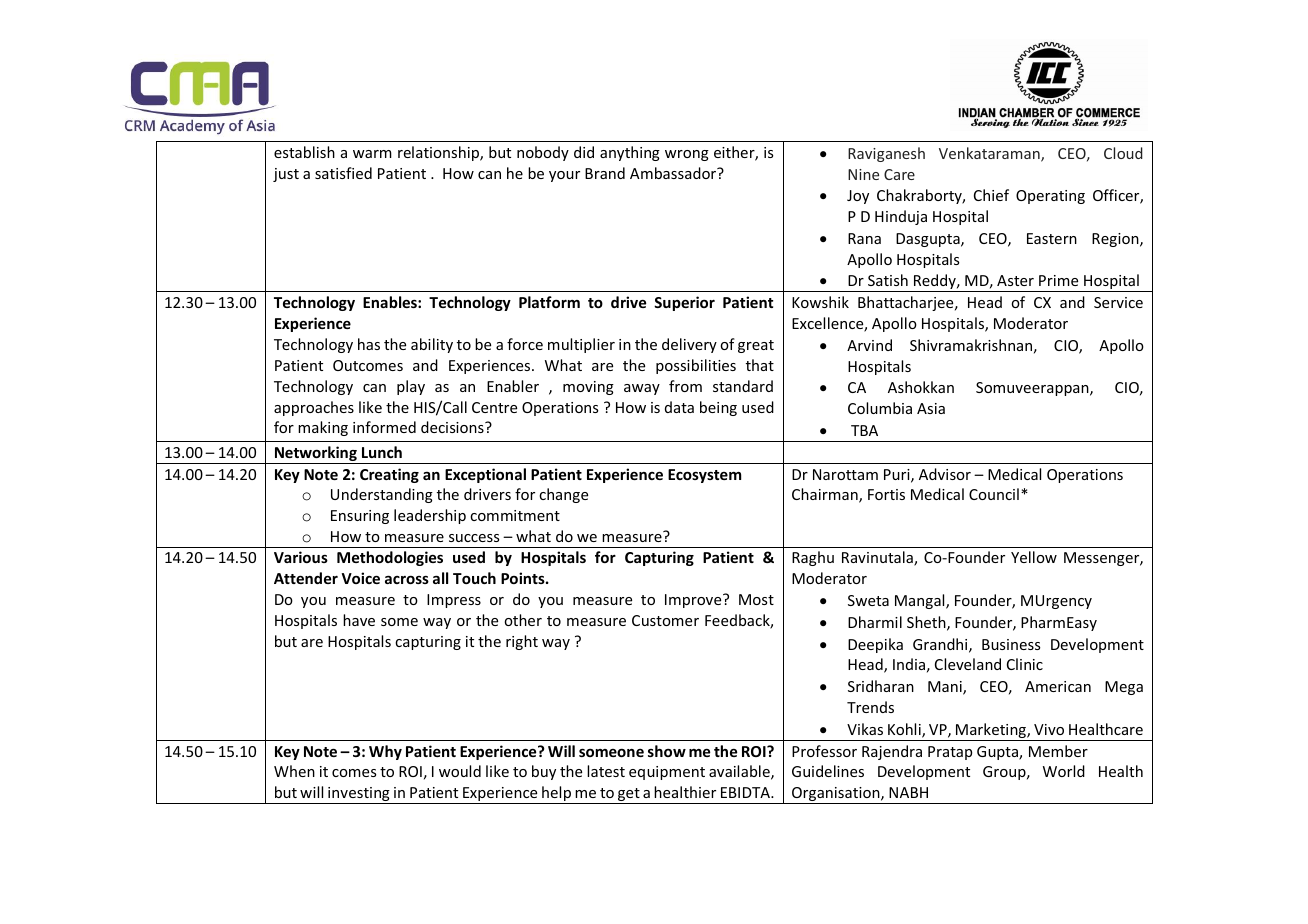 The height and width of the document is (924, 1308). What do you see at coordinates (667, 773) in the document?
I see `equipment` at bounding box center [667, 773].
